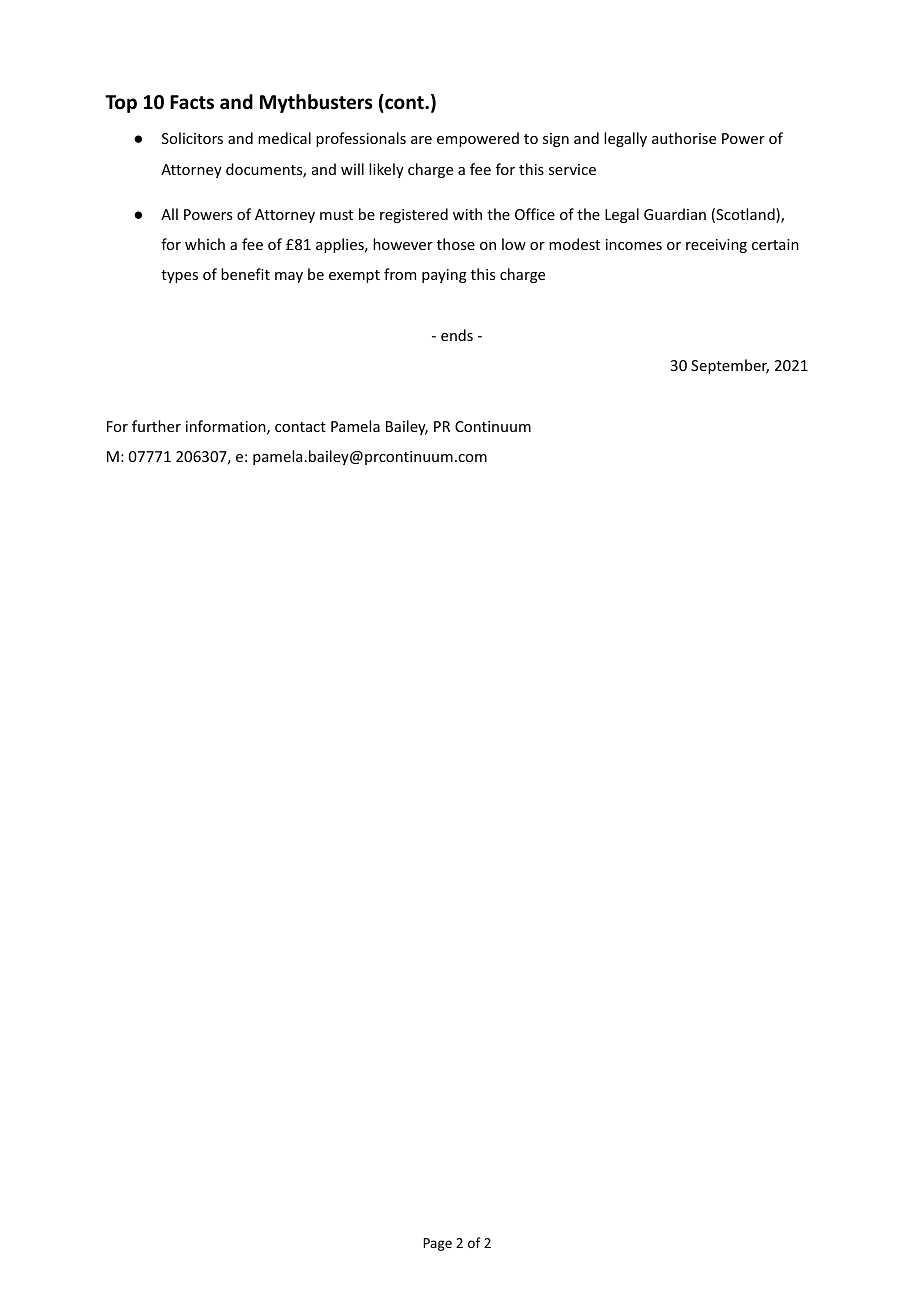  Describe the element at coordinates (444, 276) in the screenshot. I see `paying` at that location.
